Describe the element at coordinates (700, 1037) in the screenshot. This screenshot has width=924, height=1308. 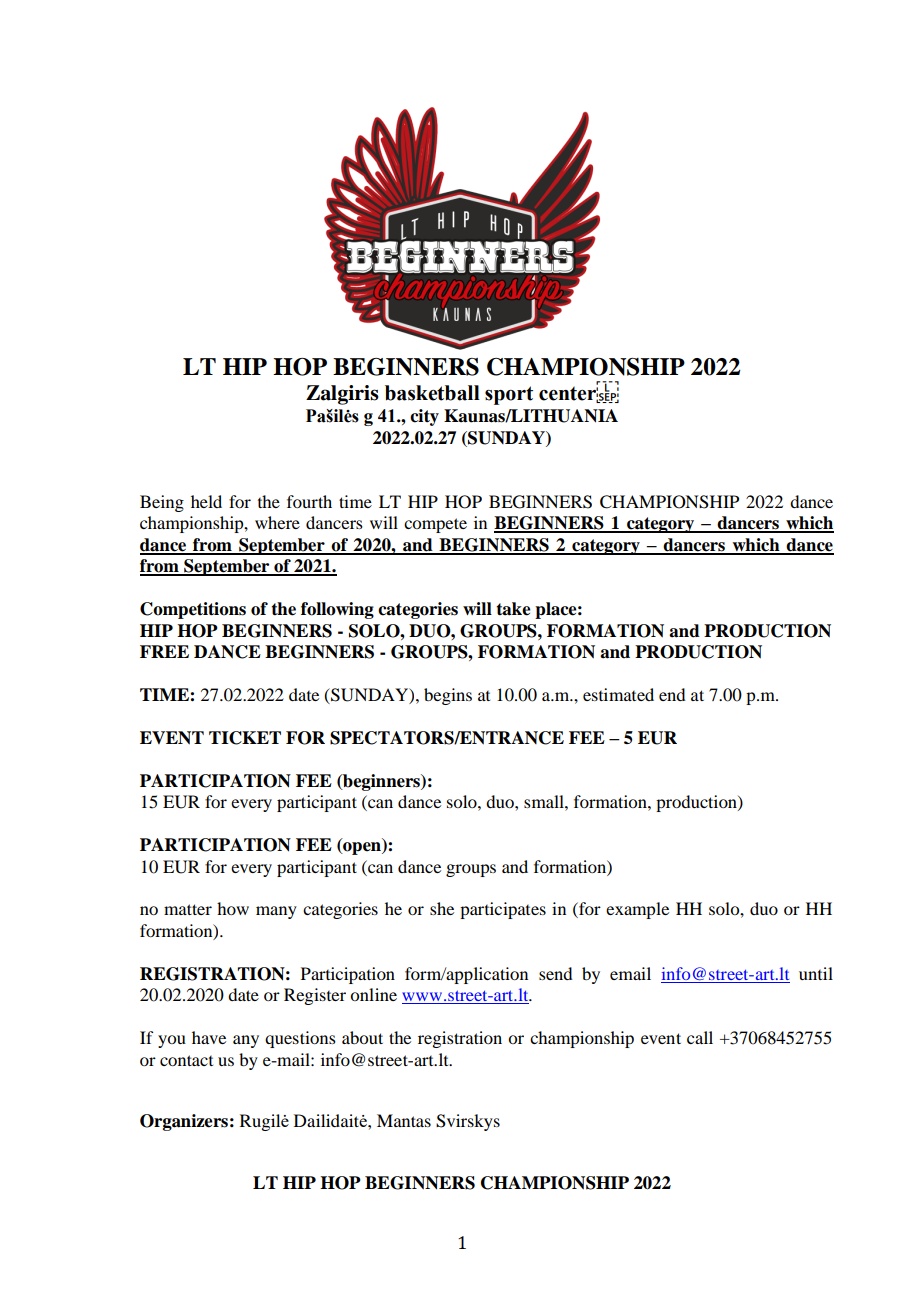
I see `call` at that location.
